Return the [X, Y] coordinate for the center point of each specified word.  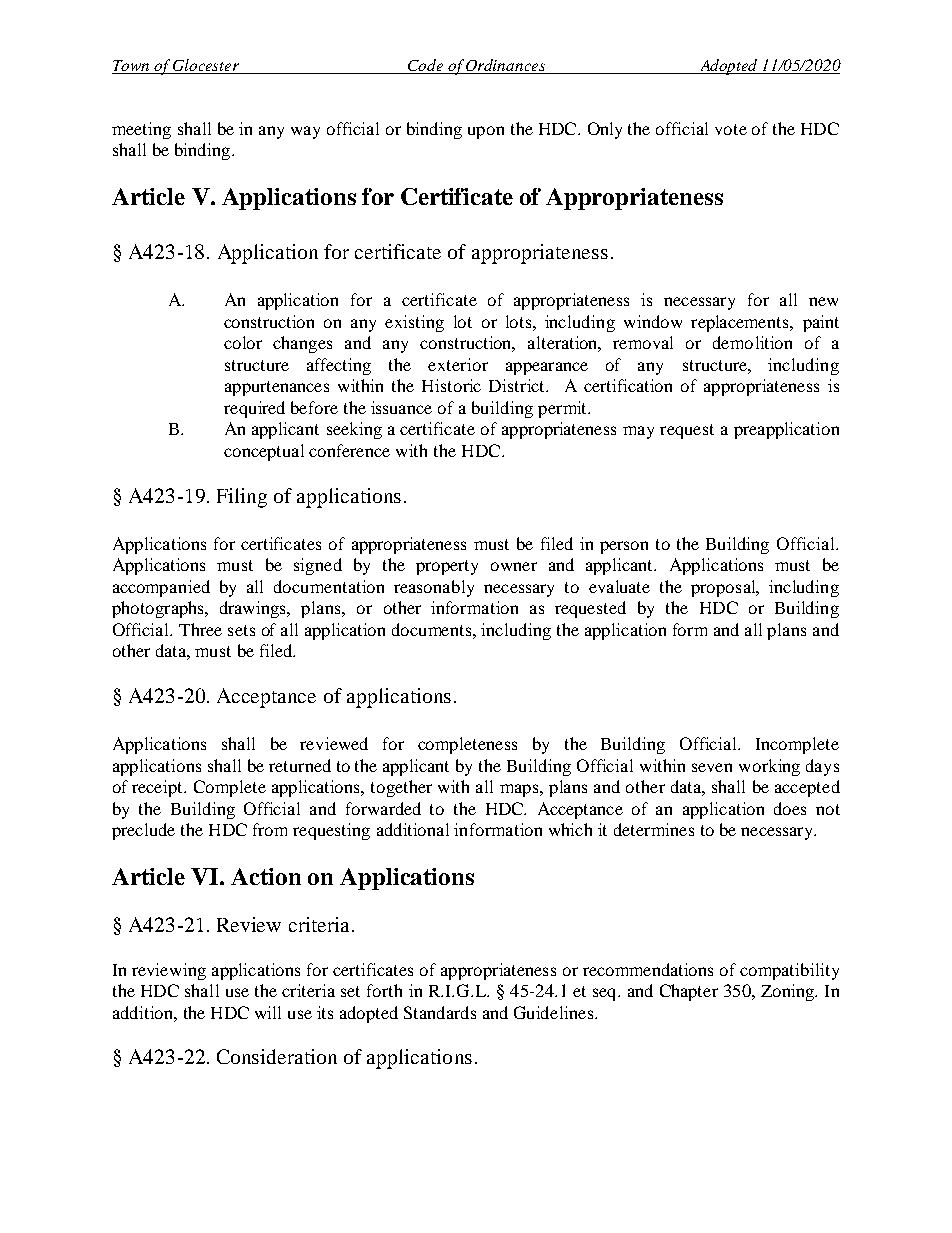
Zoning [788, 992]
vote [731, 129]
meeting [141, 130]
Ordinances [506, 66]
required [254, 409]
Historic [451, 385]
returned [300, 765]
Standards [440, 1012]
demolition [752, 342]
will [268, 1012]
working [769, 767]
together [401, 788]
